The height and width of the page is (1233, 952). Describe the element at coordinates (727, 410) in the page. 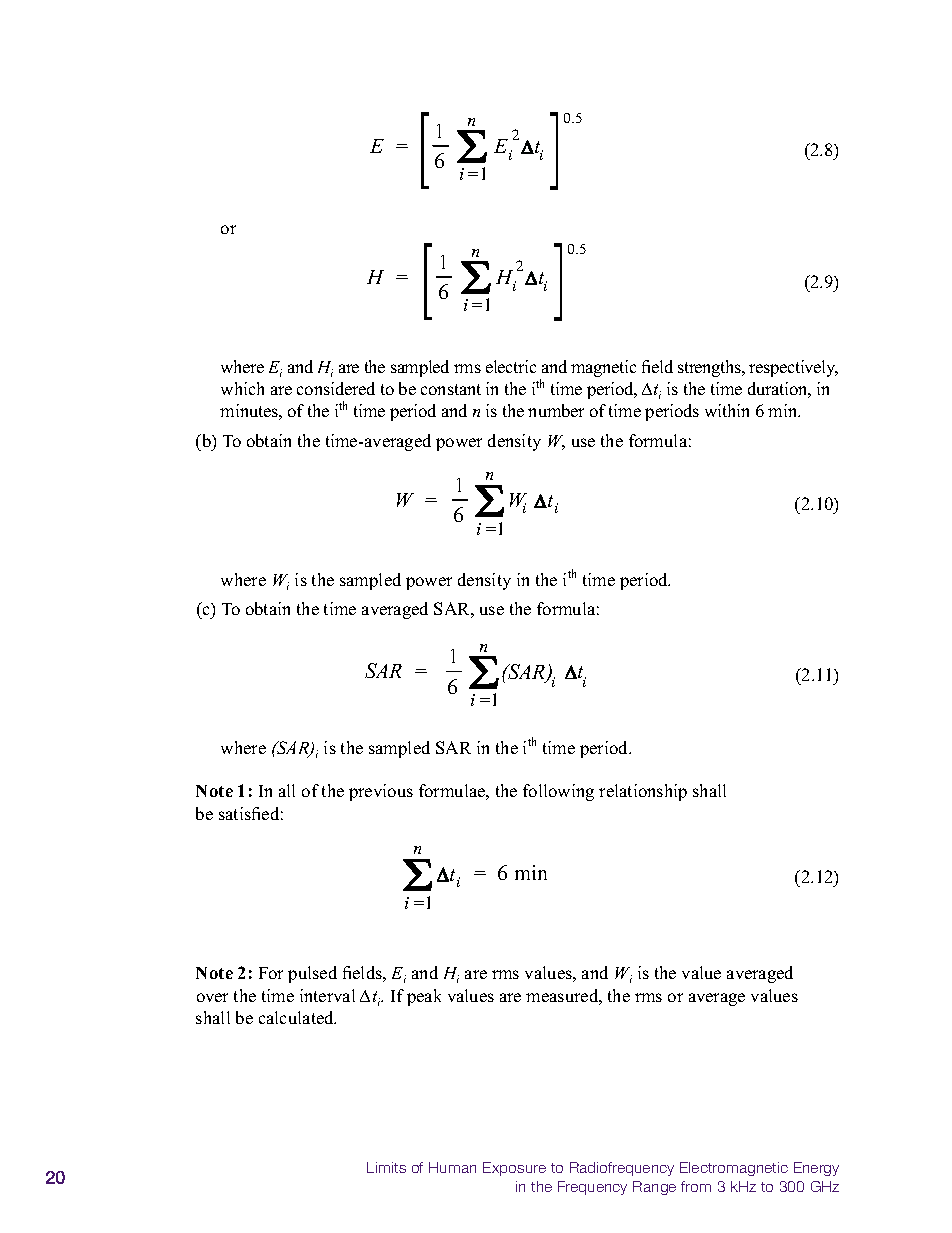

I see `within` at that location.
